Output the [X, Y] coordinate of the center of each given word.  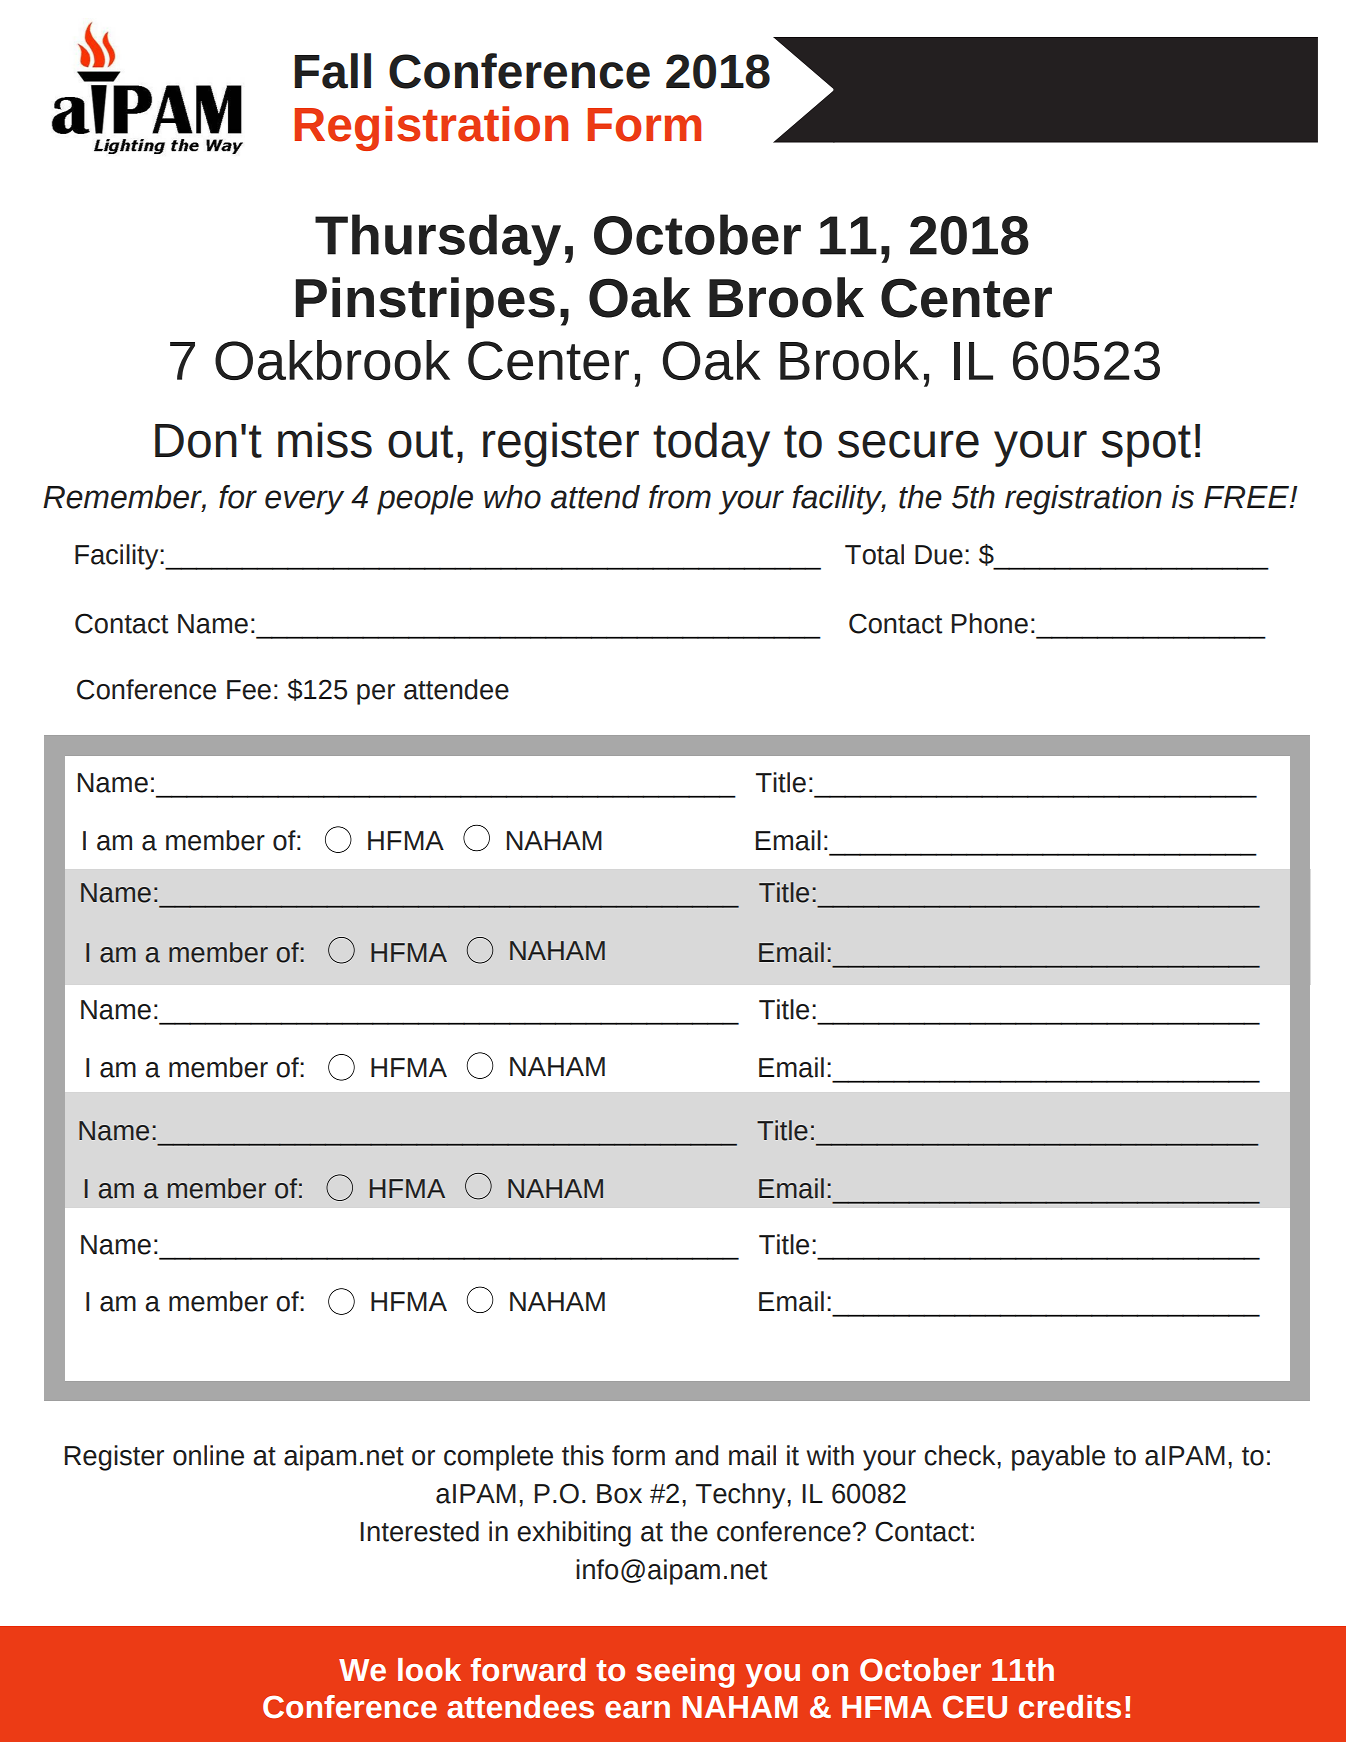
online [208, 1455]
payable [1058, 1458]
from [680, 497]
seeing [685, 1673]
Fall [332, 71]
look [429, 1670]
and [696, 1455]
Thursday [438, 240]
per [376, 694]
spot [1146, 446]
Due [939, 555]
